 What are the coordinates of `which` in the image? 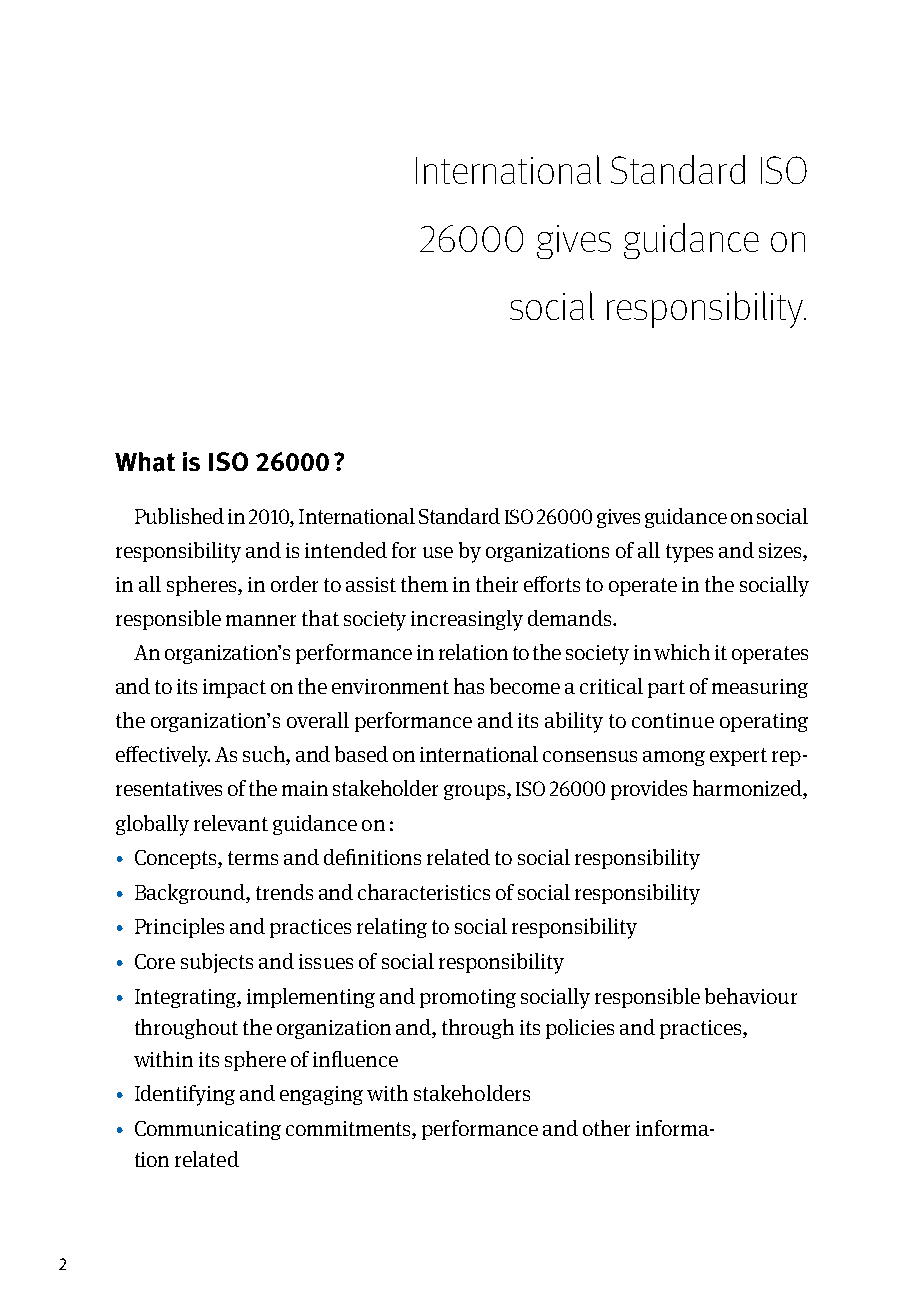 It's located at (682, 652).
